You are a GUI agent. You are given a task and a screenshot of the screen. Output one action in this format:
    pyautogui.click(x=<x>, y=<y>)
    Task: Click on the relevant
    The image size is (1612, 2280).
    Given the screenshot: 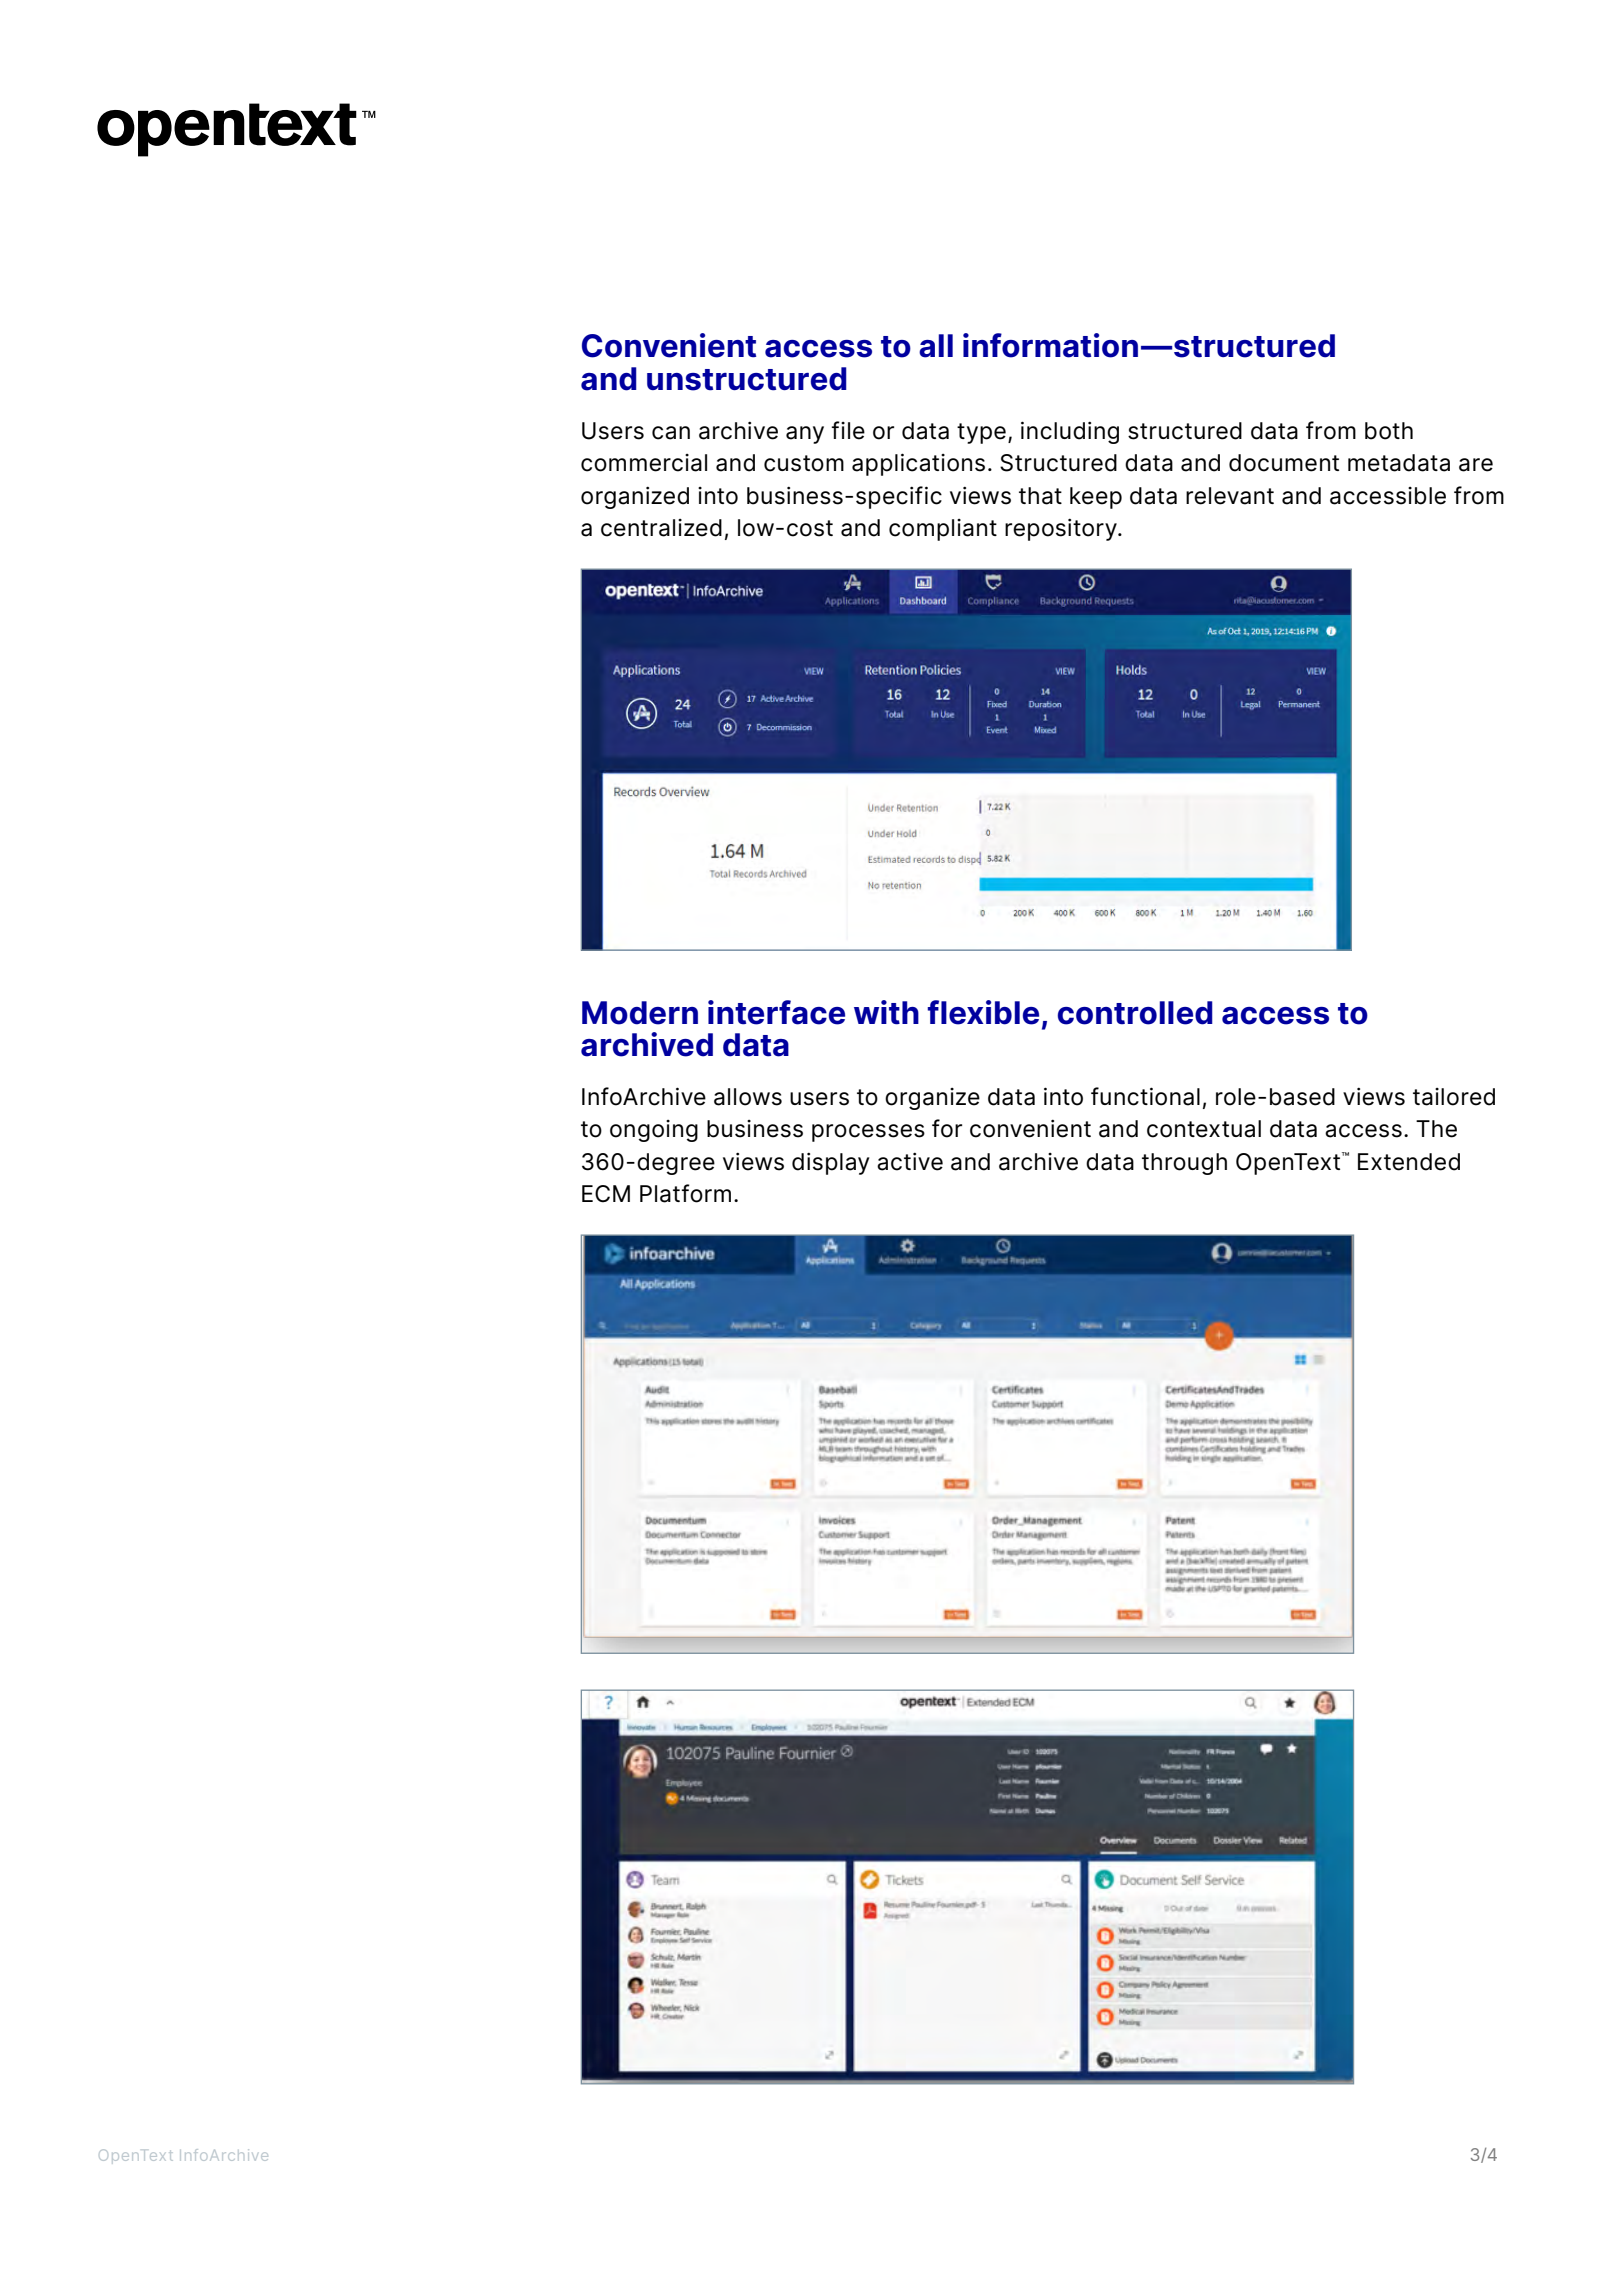 What is the action you would take?
    pyautogui.click(x=1230, y=496)
